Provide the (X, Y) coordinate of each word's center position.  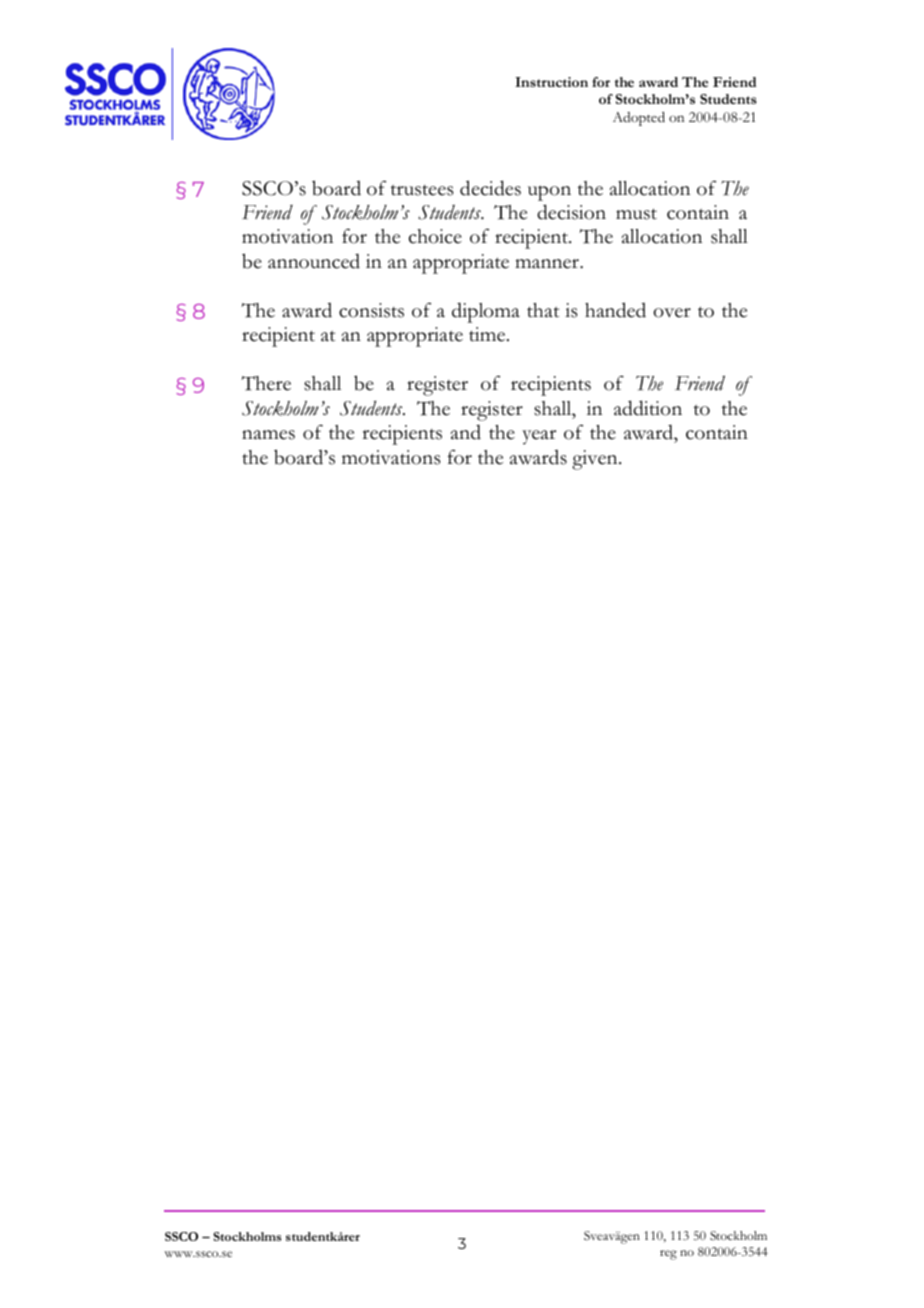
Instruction (551, 82)
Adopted (639, 119)
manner (548, 264)
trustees (422, 190)
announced (314, 261)
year (539, 437)
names (268, 435)
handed (615, 310)
